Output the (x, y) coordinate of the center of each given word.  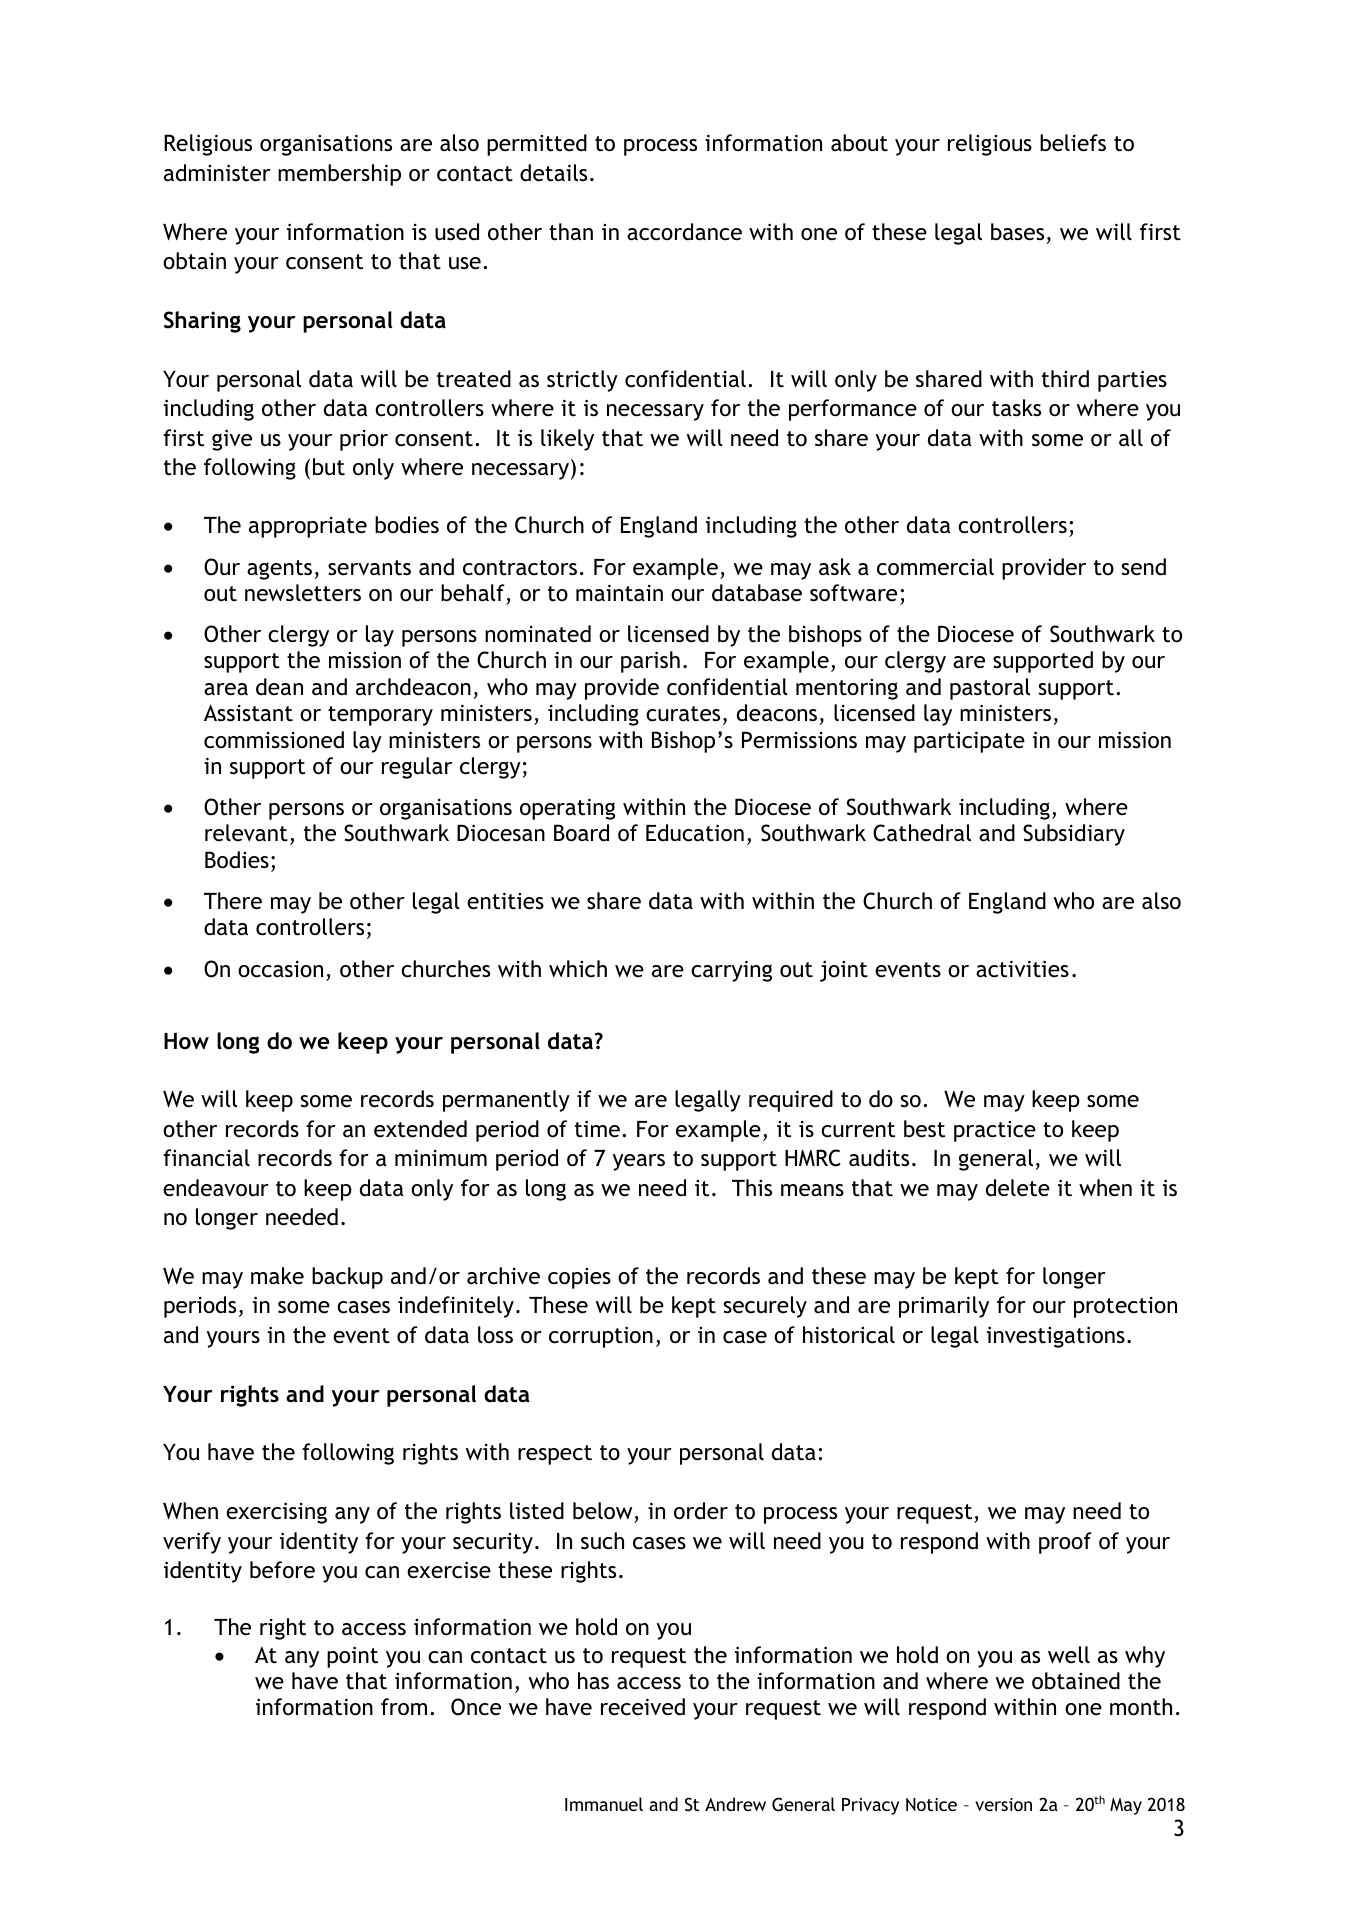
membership (339, 175)
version (1003, 1804)
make (277, 1276)
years (639, 1162)
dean (279, 686)
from (404, 1707)
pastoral (990, 689)
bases (1017, 232)
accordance (684, 232)
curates (683, 714)
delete (1018, 1188)
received (643, 1707)
